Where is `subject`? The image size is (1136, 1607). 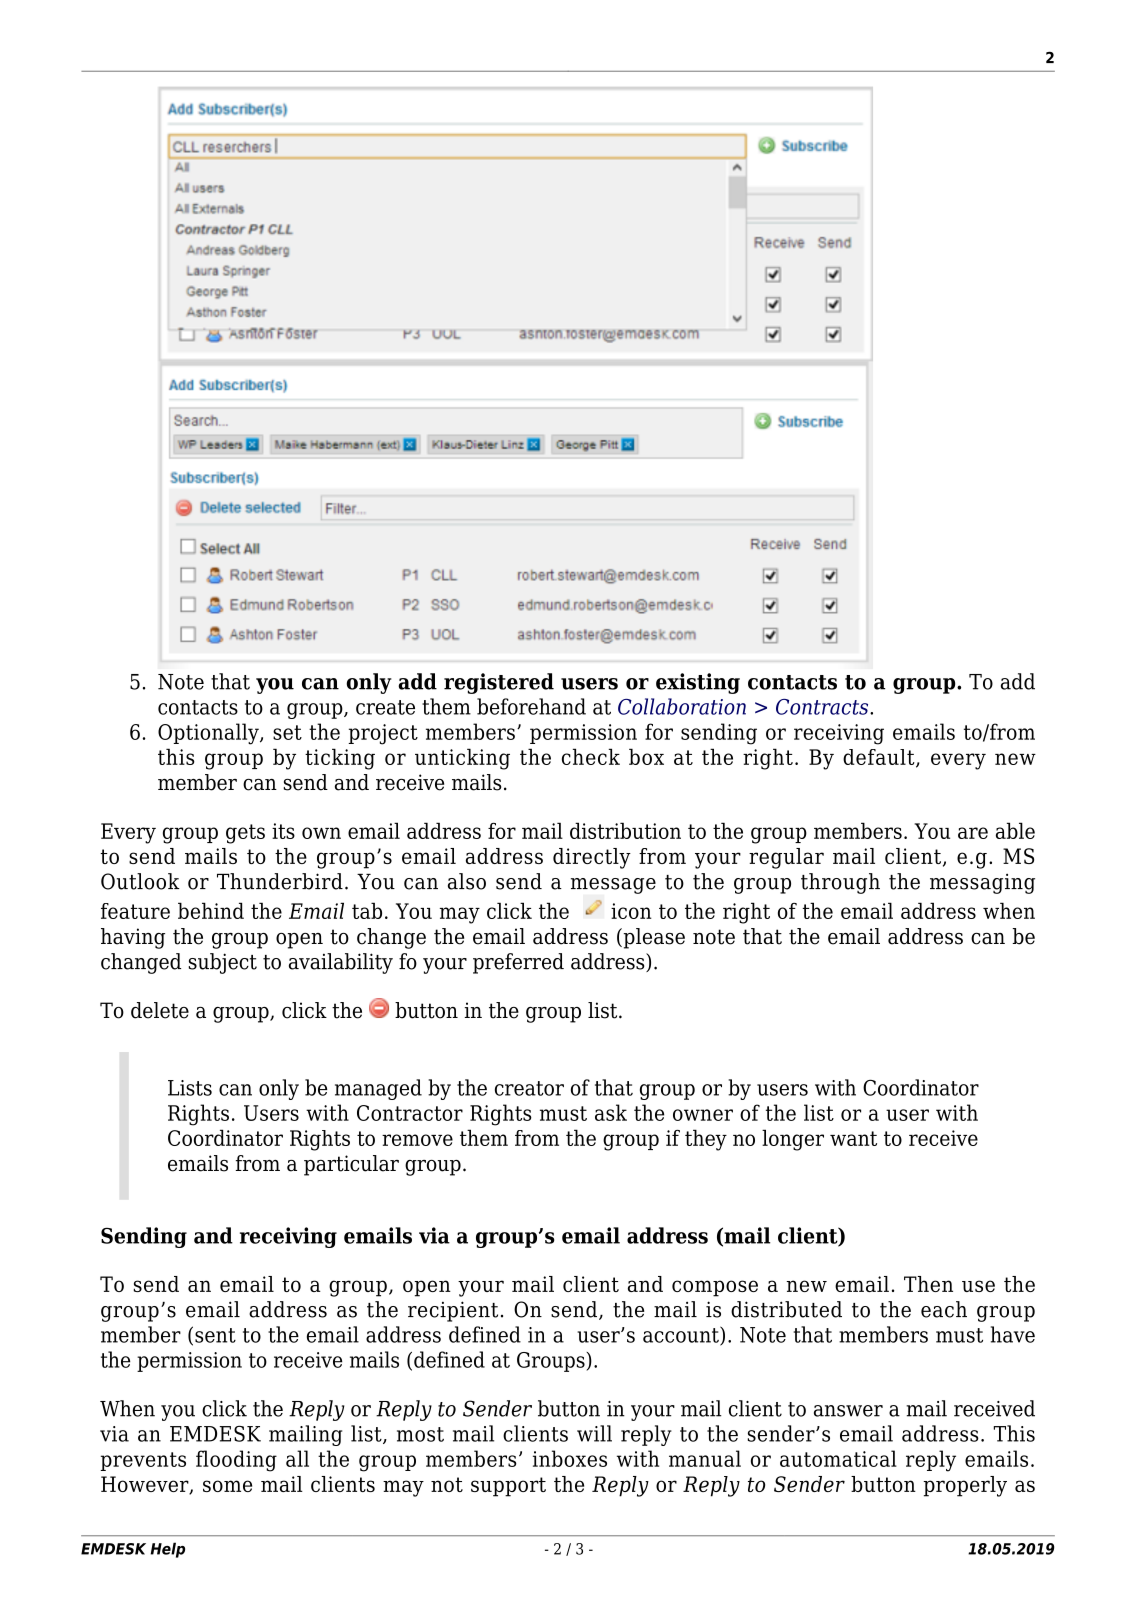
subject is located at coordinates (223, 963).
